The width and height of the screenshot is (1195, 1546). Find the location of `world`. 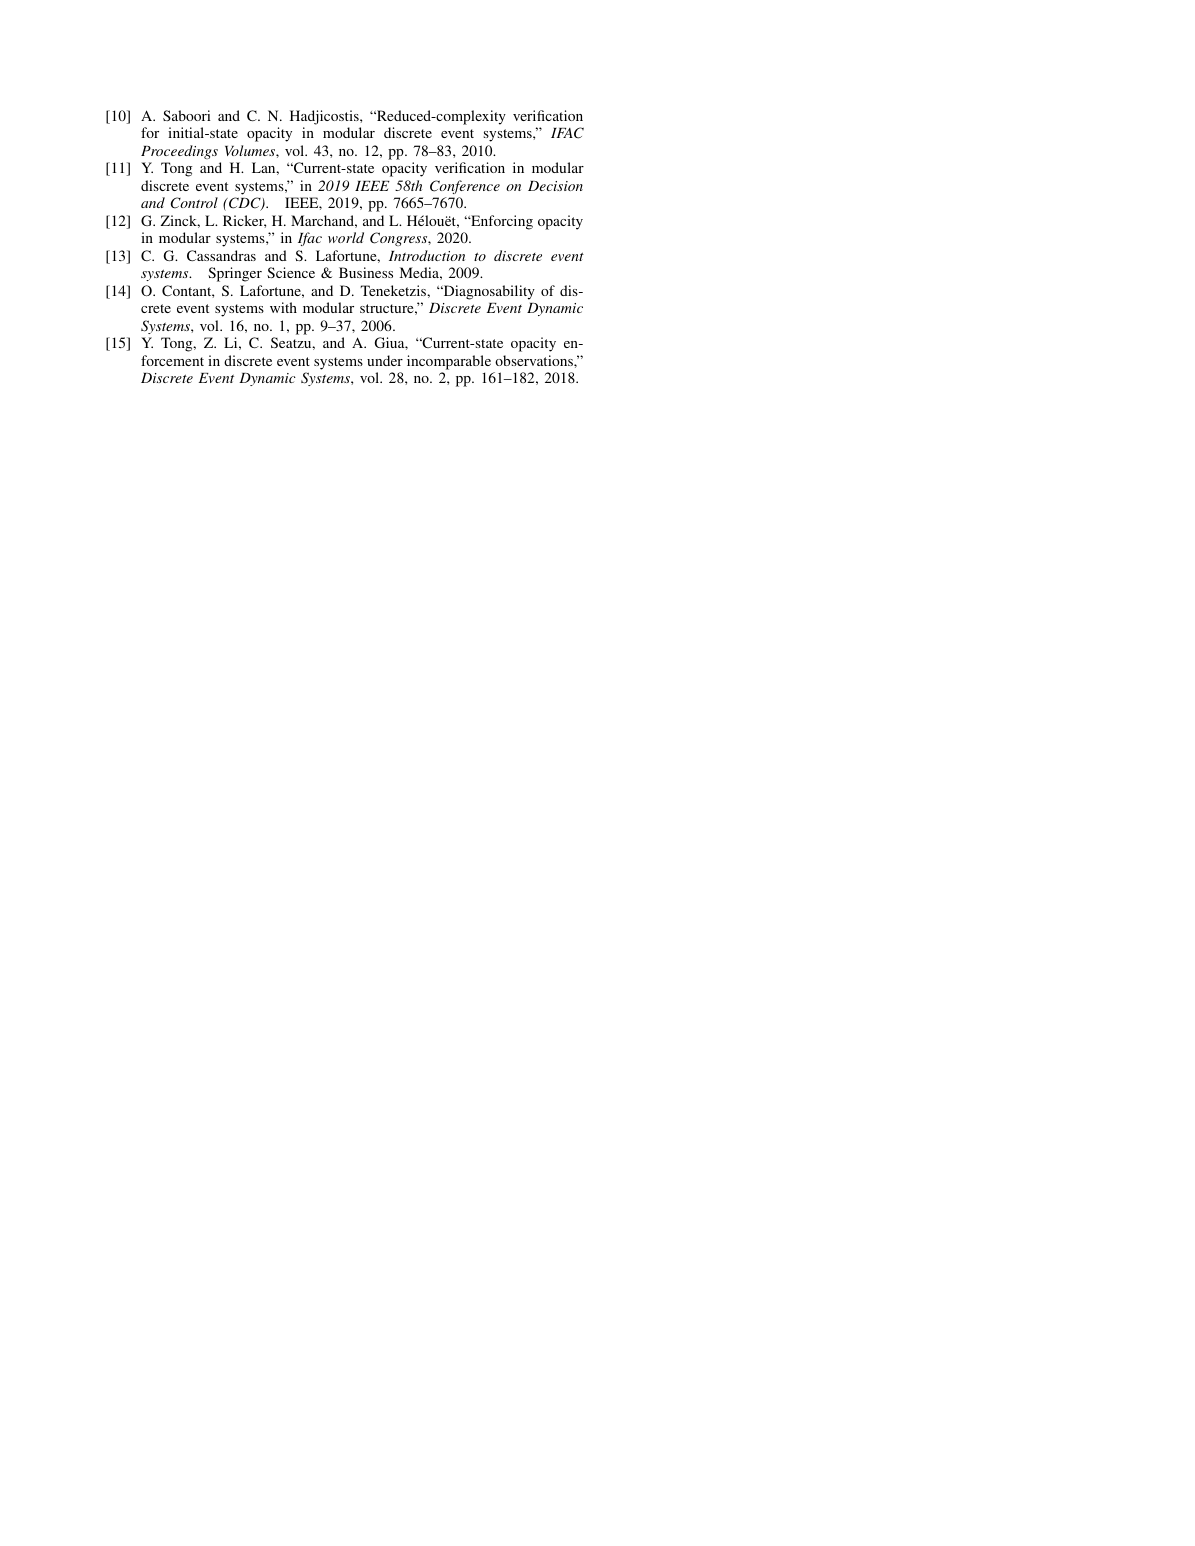

world is located at coordinates (346, 237).
